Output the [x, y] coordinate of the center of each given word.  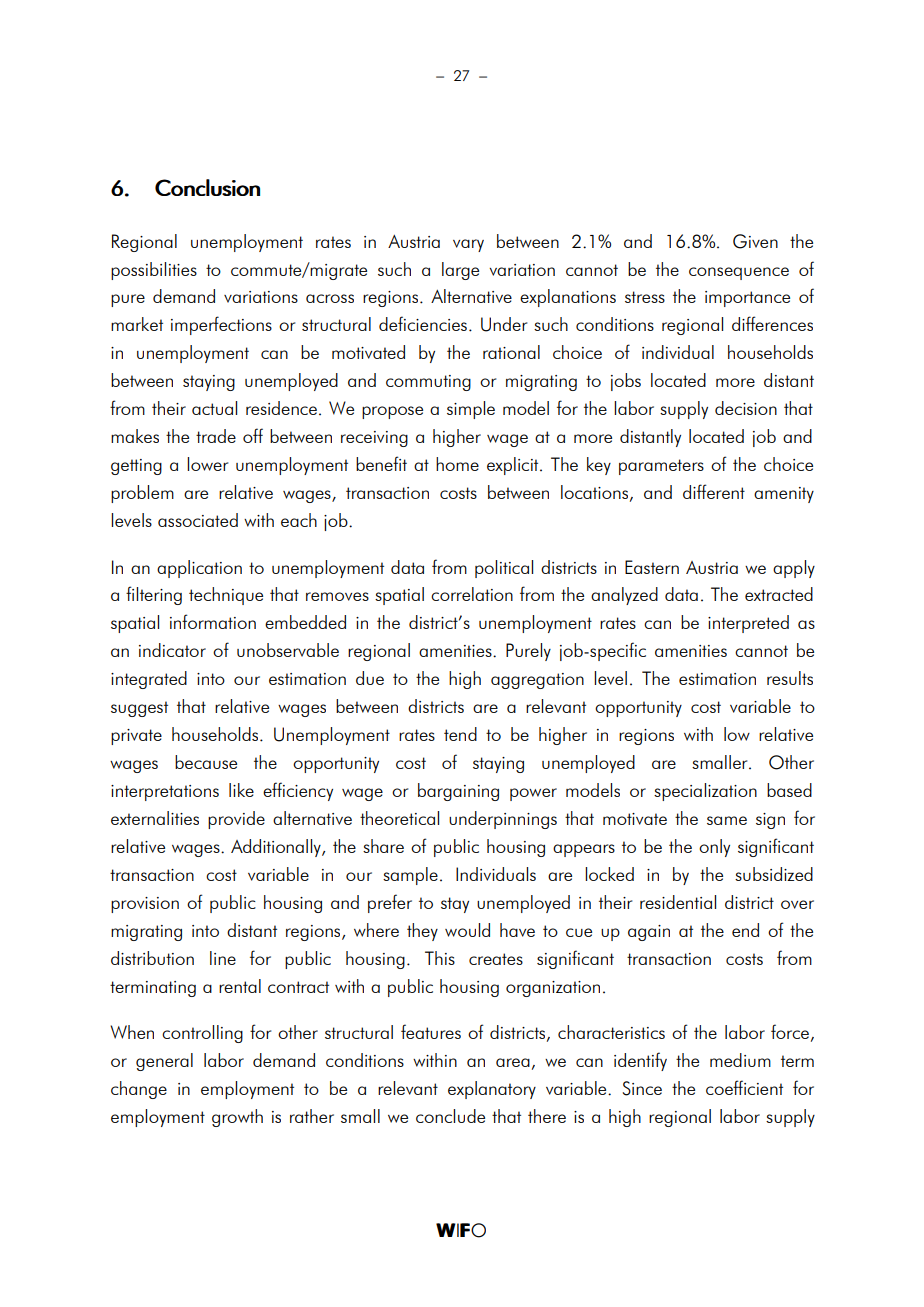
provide [236, 820]
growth [237, 1118]
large [460, 271]
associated [198, 520]
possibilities [154, 271]
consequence [739, 273]
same [727, 820]
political [504, 569]
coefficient [744, 1087]
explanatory [492, 1090]
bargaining [458, 792]
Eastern [652, 567]
